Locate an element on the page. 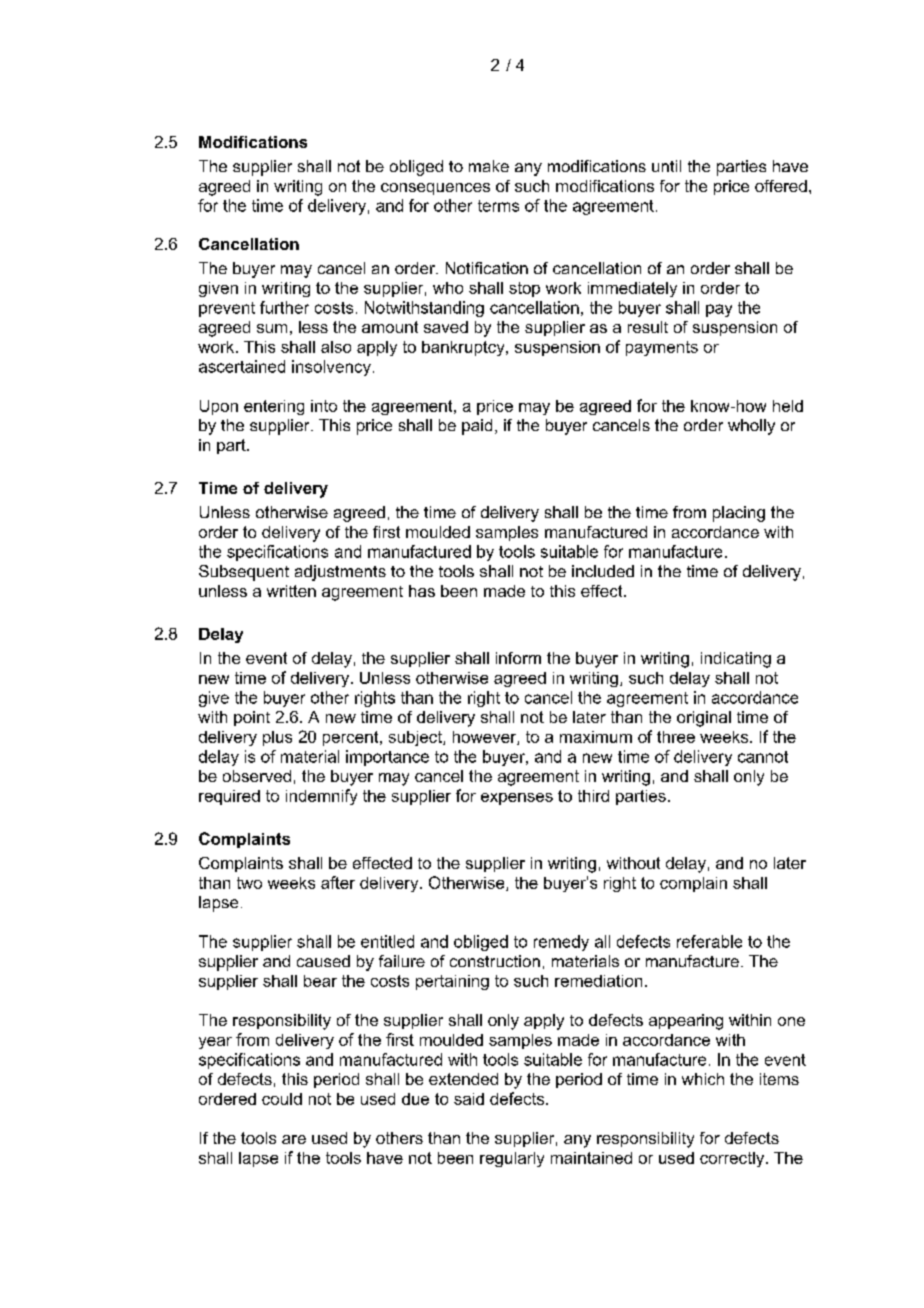  indicating is located at coordinates (736, 660).
